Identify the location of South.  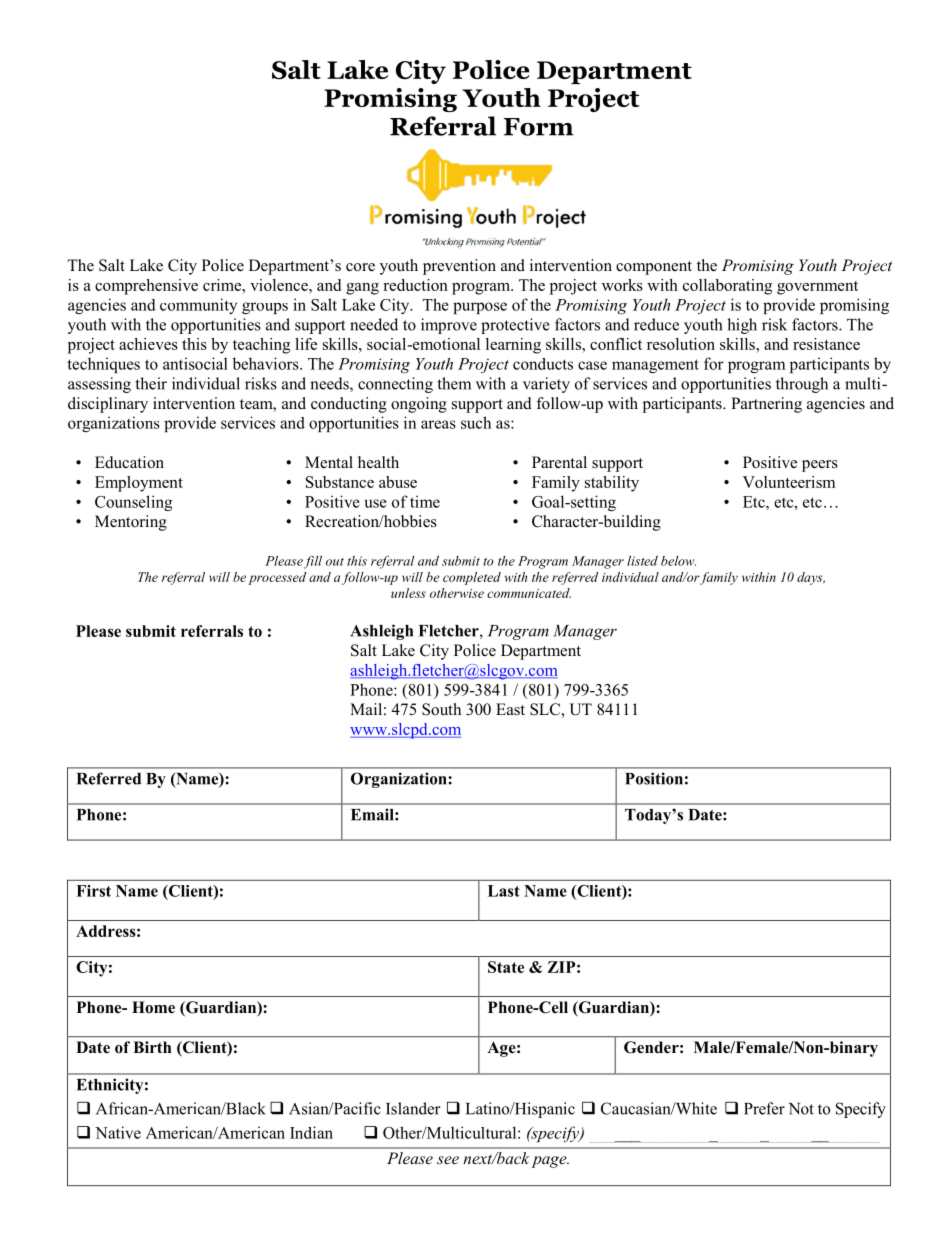
(441, 709).
